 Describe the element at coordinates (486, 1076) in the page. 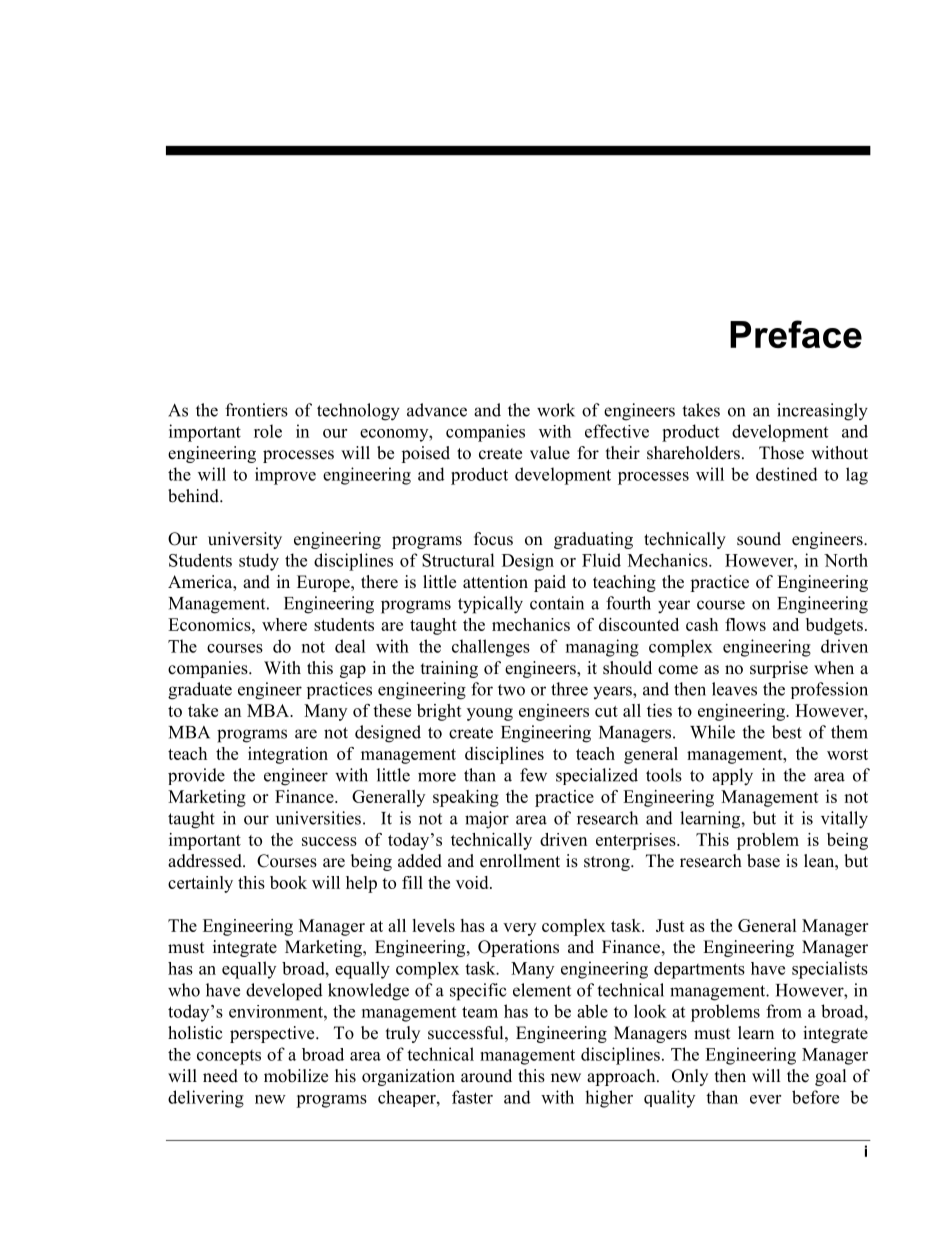

I see `around` at that location.
